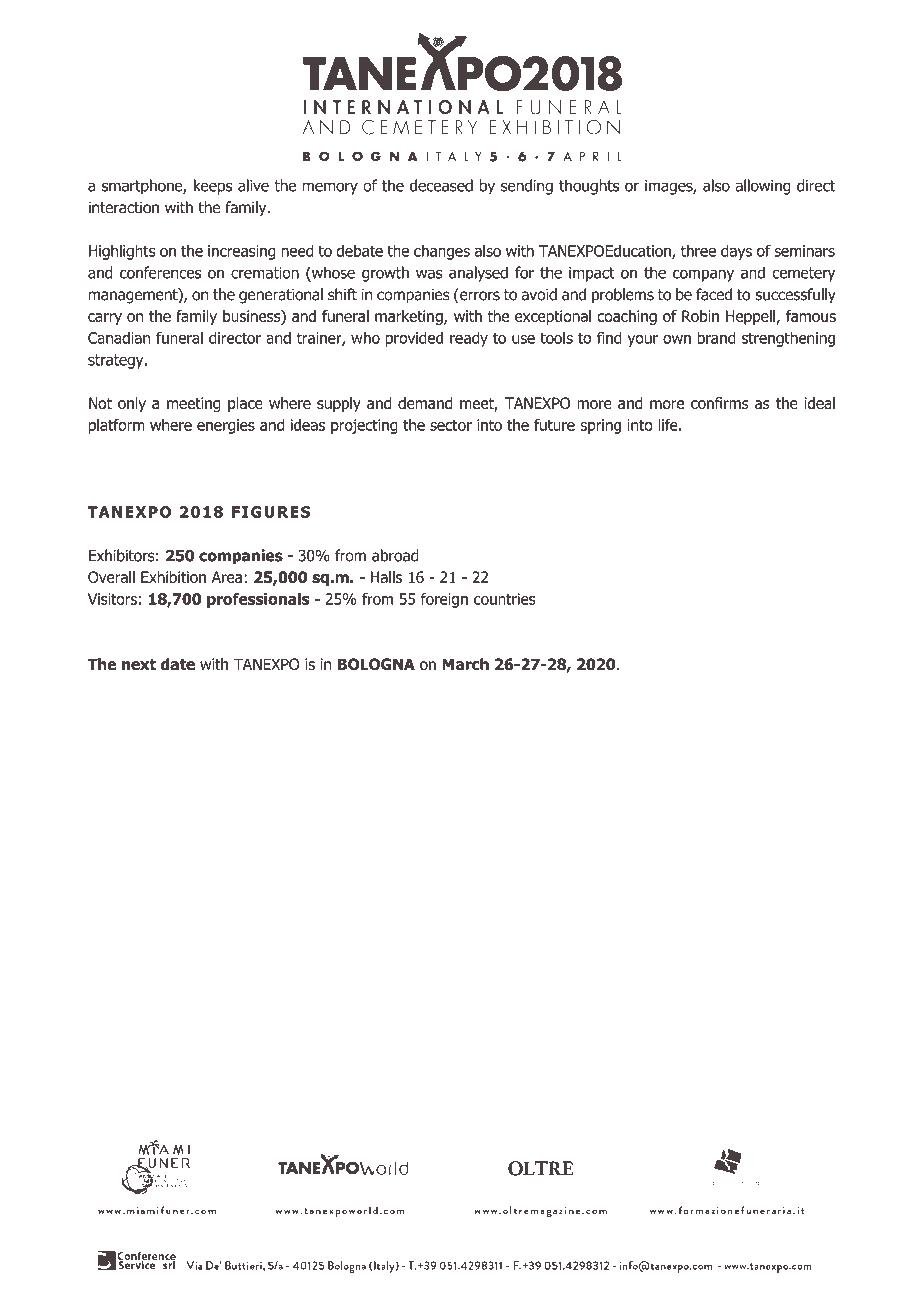 The width and height of the image is (924, 1308). What do you see at coordinates (441, 185) in the image?
I see `deceased` at bounding box center [441, 185].
